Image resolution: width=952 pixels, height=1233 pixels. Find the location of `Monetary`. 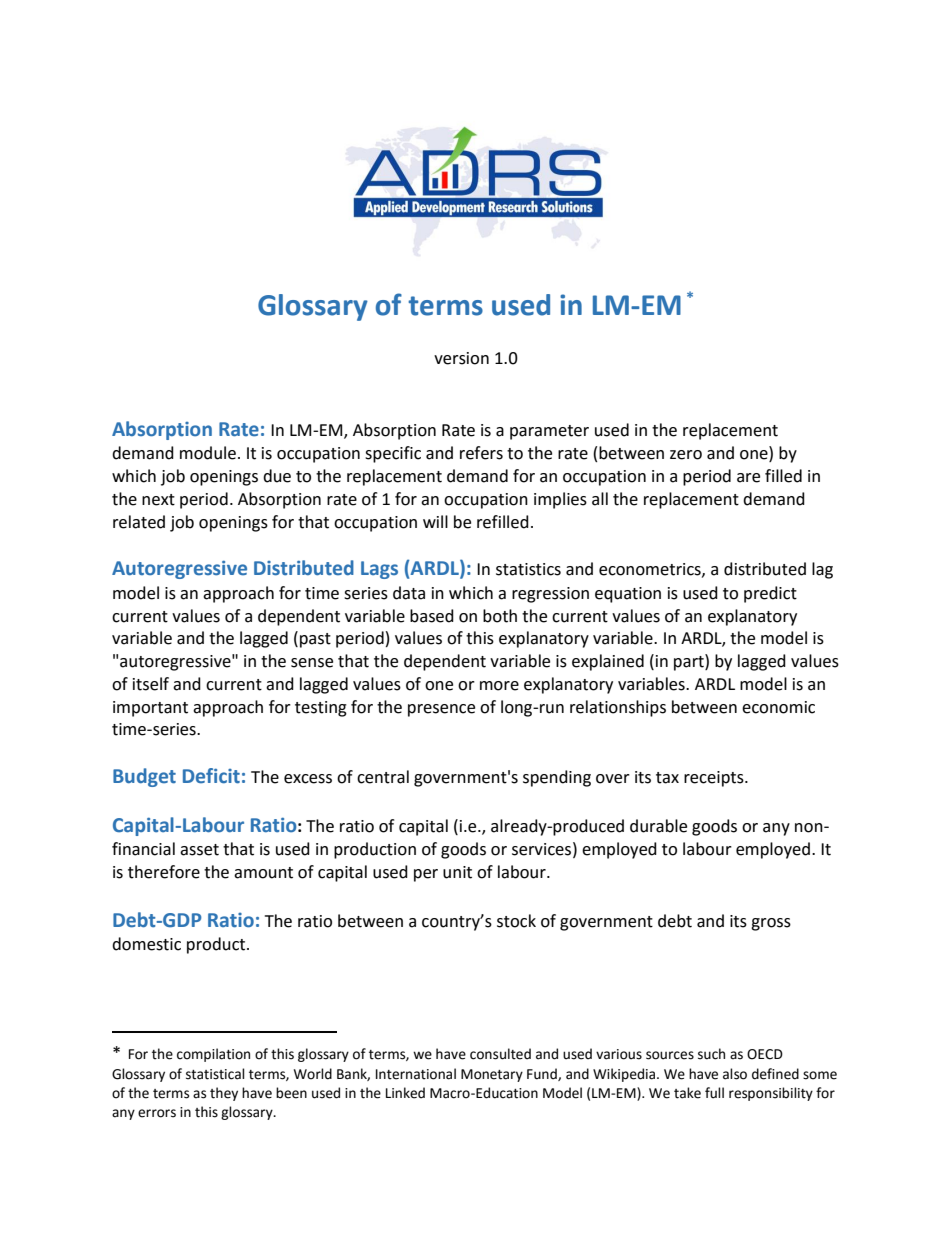

Monetary is located at coordinates (492, 1075).
